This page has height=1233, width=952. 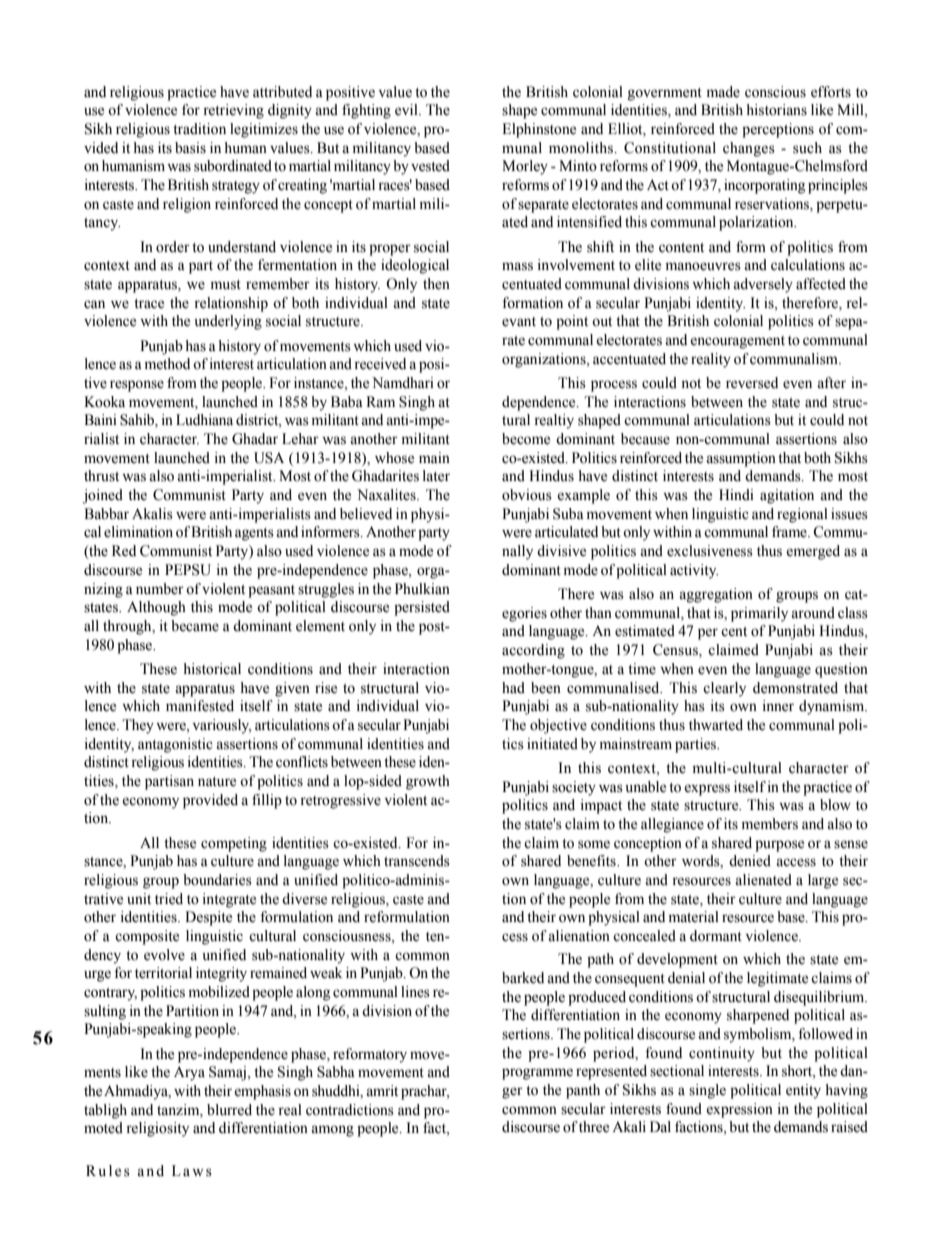 I want to click on programme, so click(x=537, y=1074).
